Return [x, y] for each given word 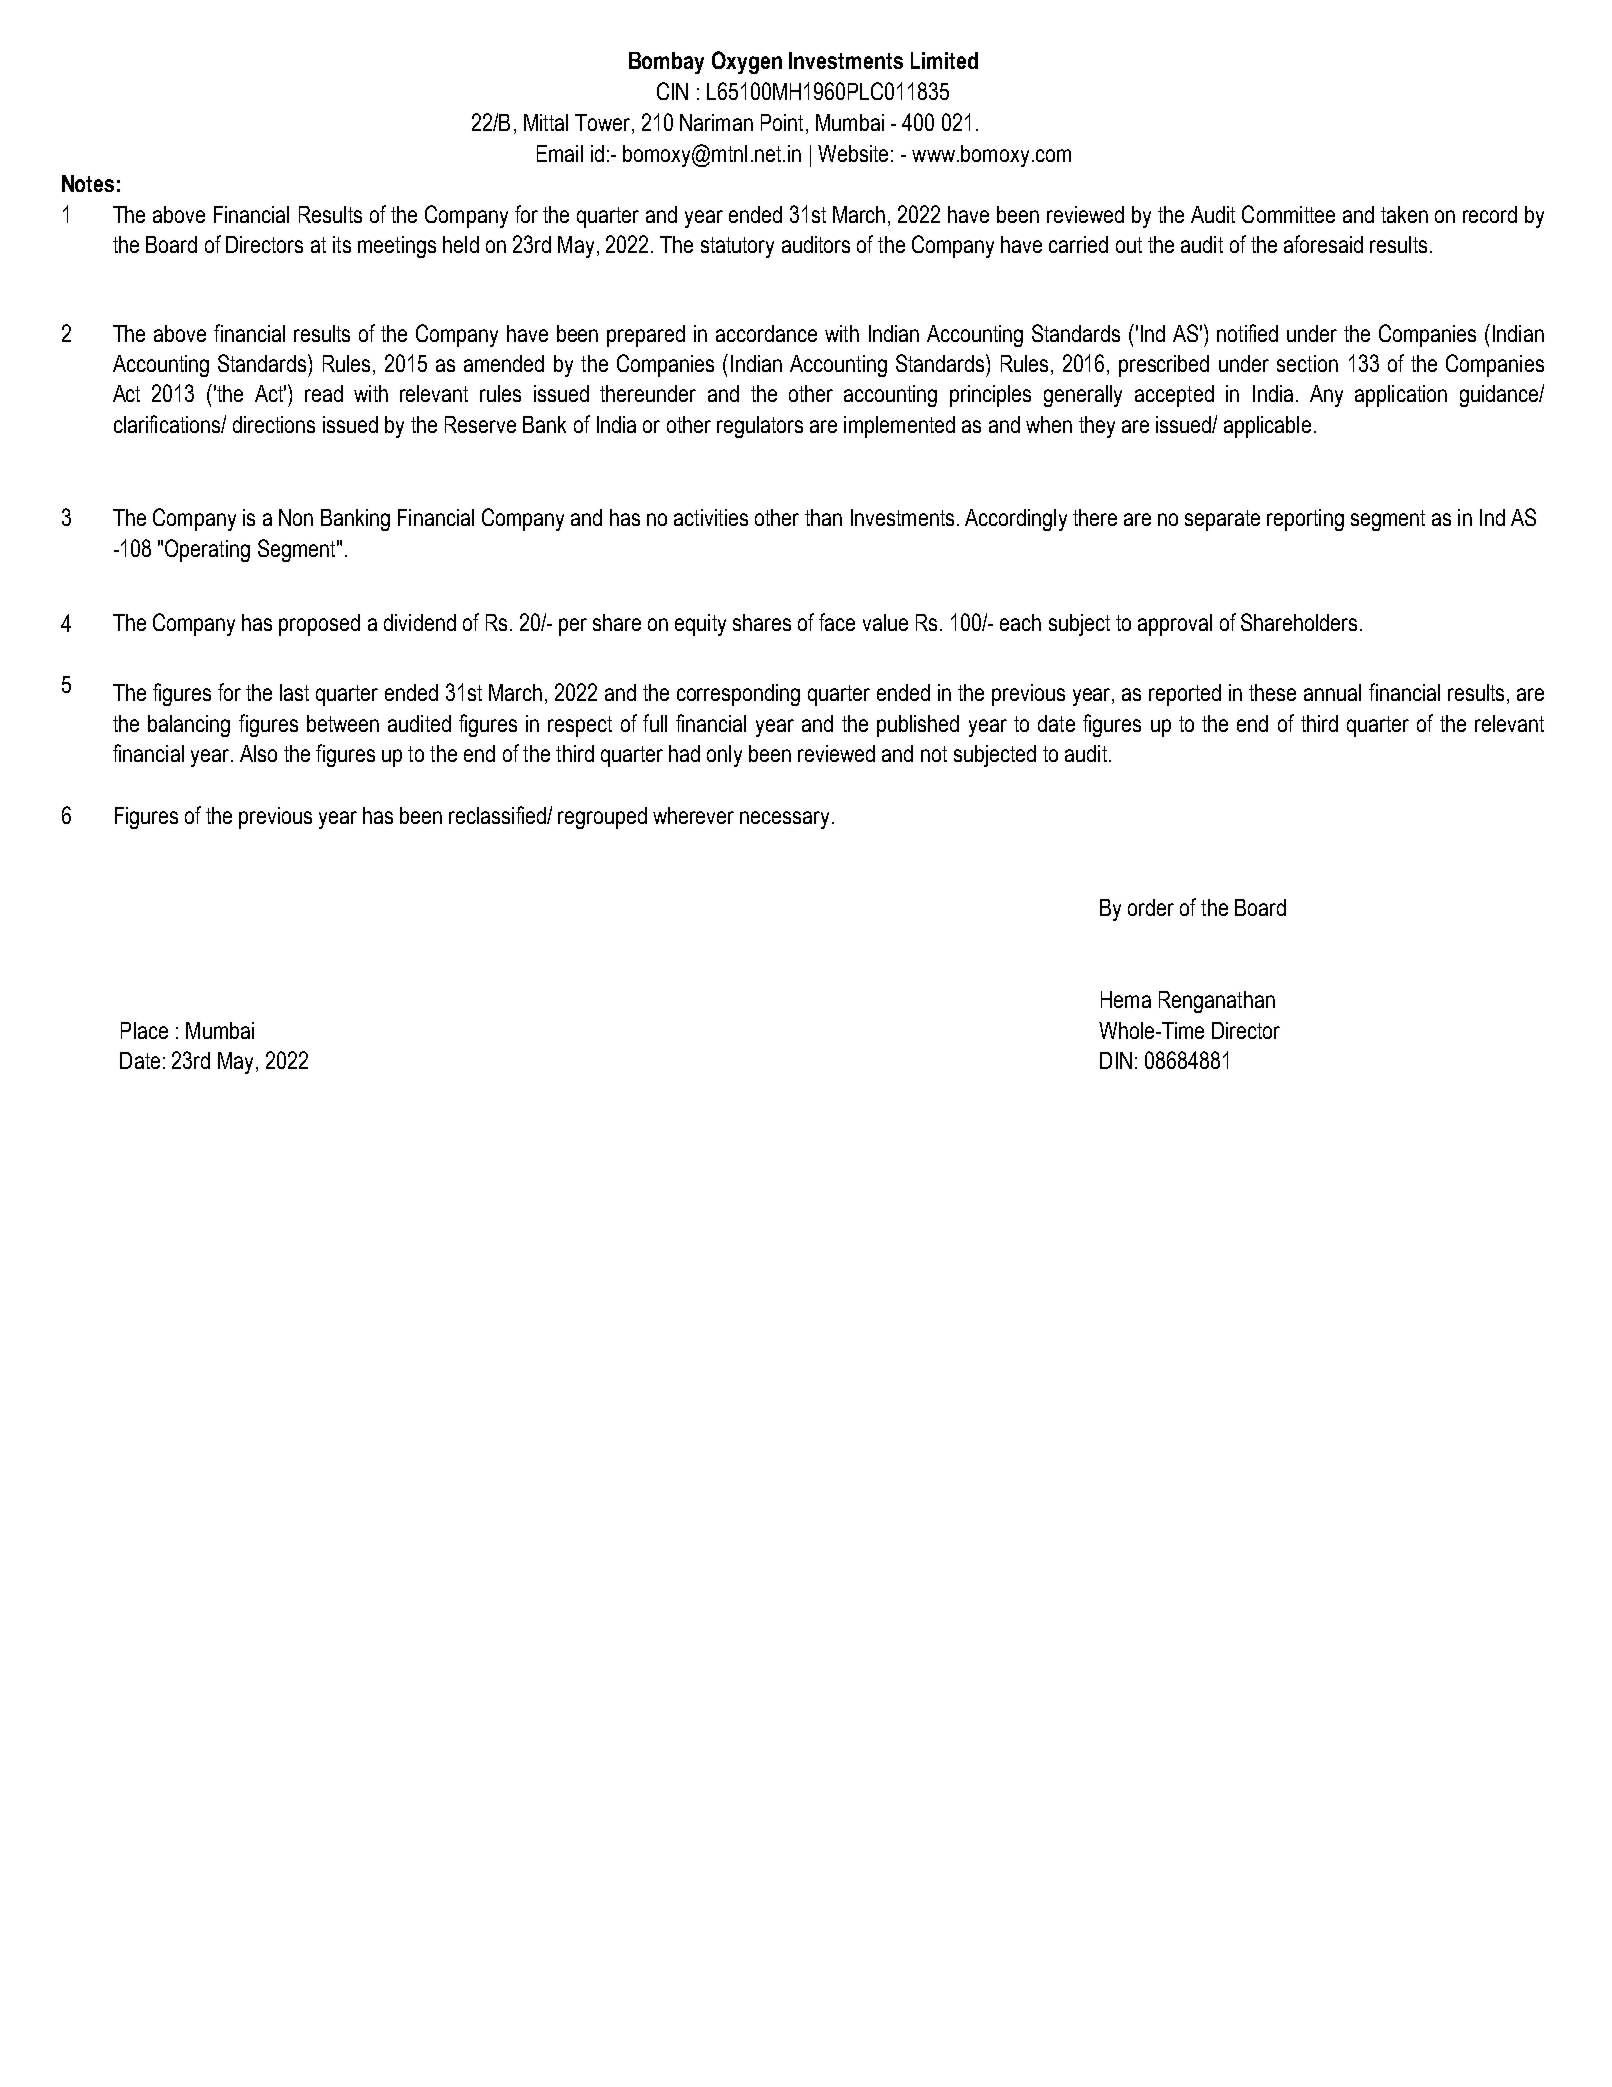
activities [711, 517]
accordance [766, 333]
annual [1332, 692]
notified [1247, 333]
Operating [207, 550]
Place [144, 1030]
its [342, 244]
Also [258, 753]
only [724, 756]
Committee [1288, 214]
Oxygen [747, 62]
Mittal [546, 122]
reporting [1305, 520]
